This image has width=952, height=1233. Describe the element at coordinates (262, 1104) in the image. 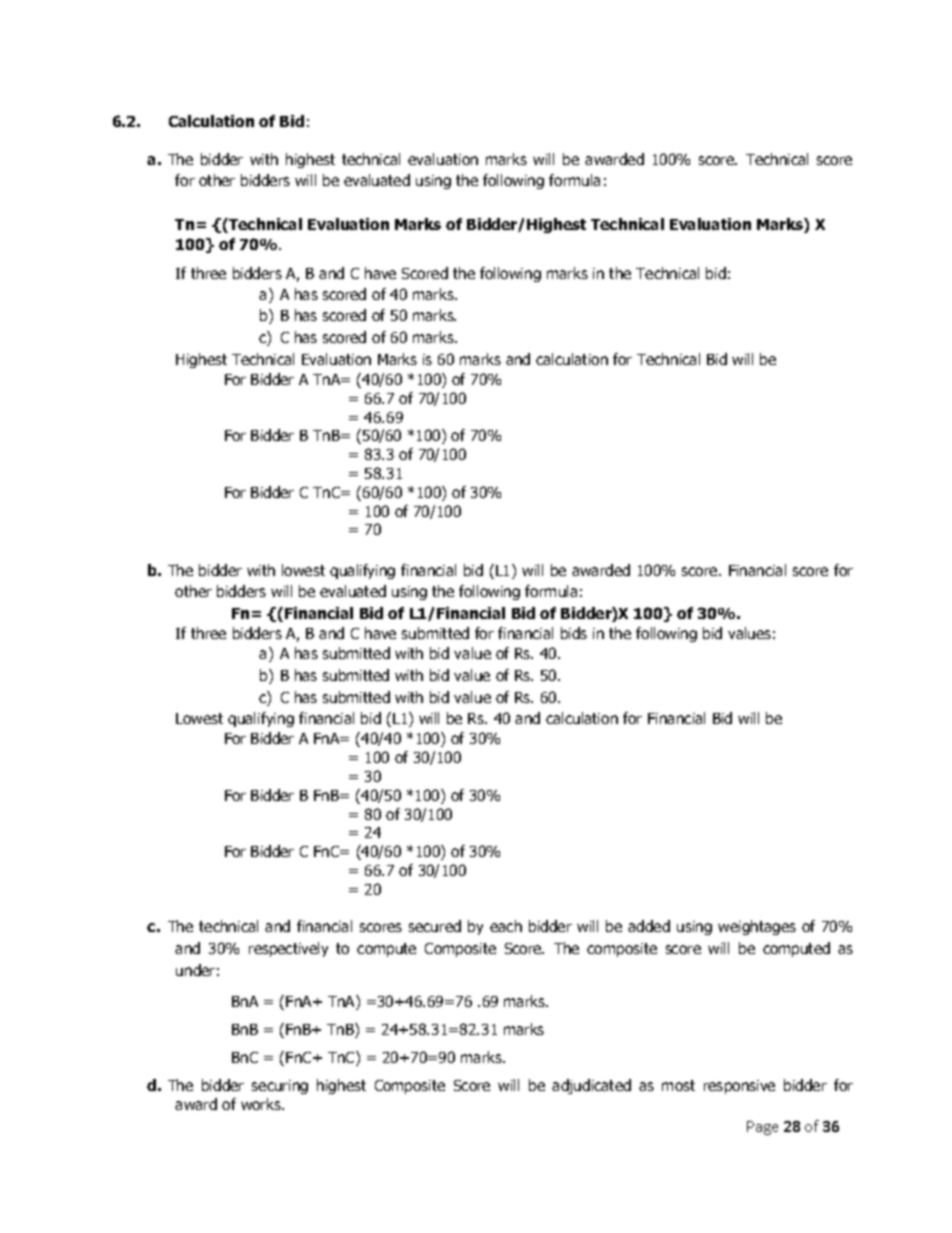

I see `works` at that location.
